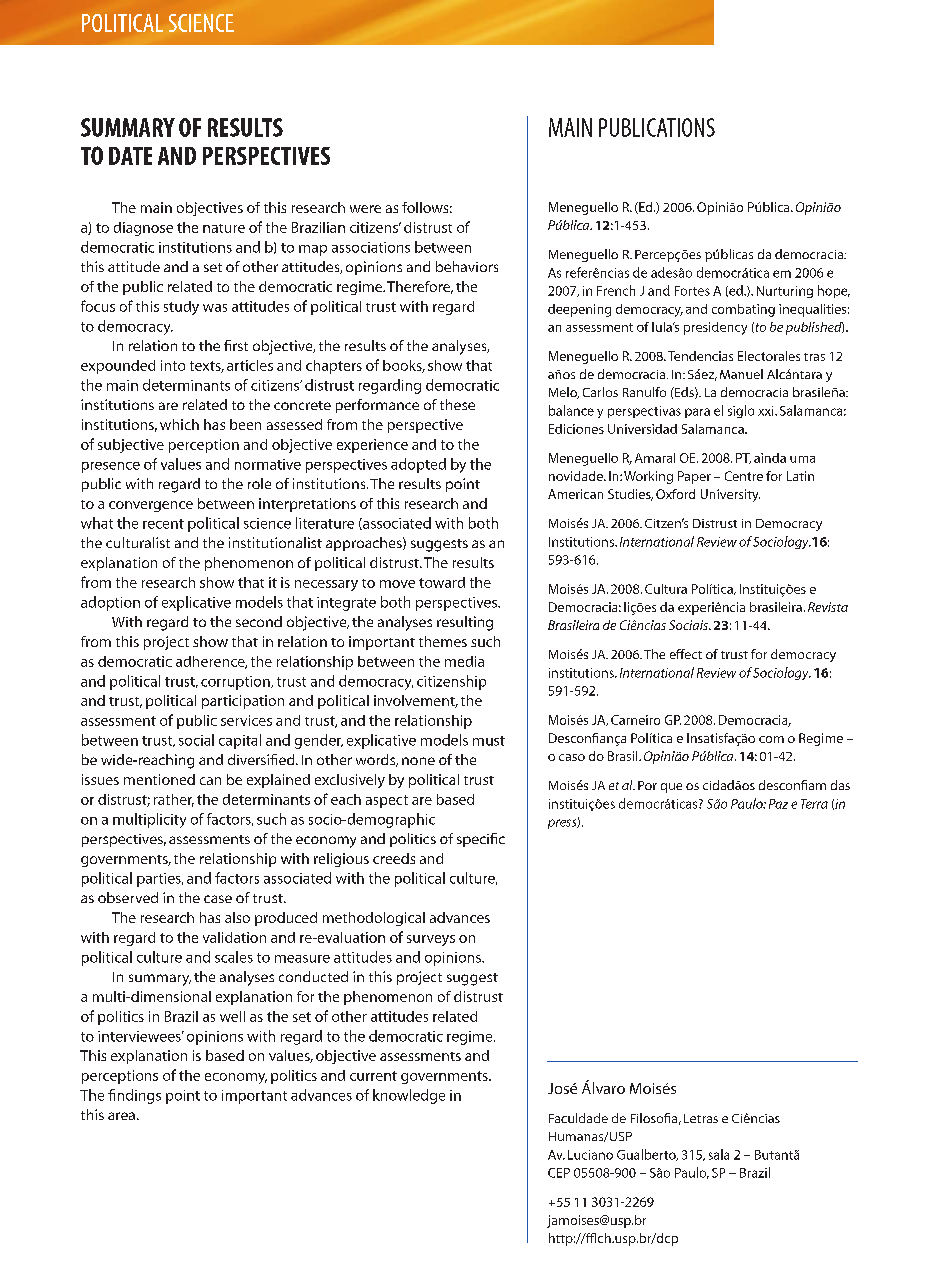 The width and height of the screenshot is (939, 1288). What do you see at coordinates (785, 292) in the screenshot?
I see `Nurturing` at bounding box center [785, 292].
